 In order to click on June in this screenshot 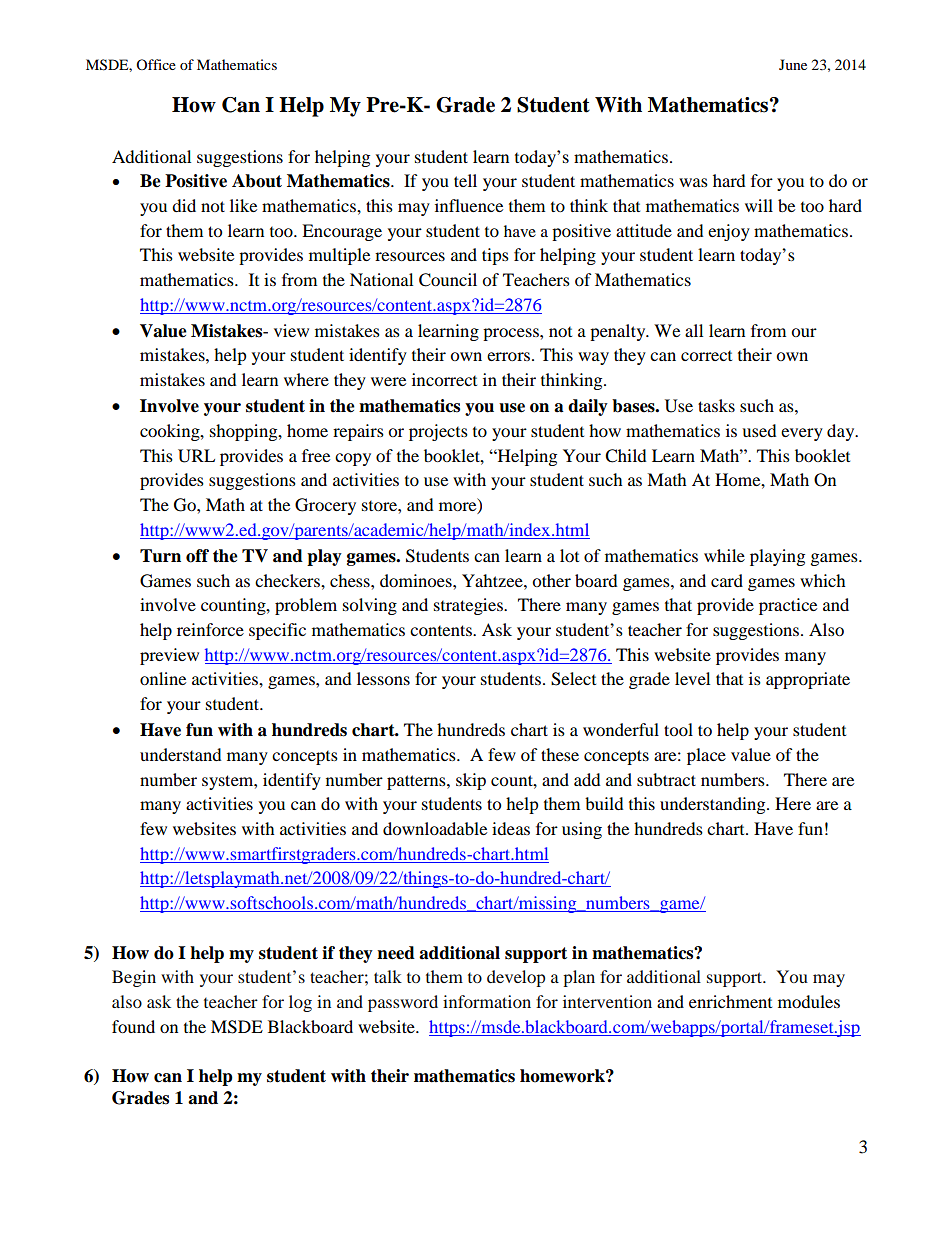, I will do `click(793, 64)`.
